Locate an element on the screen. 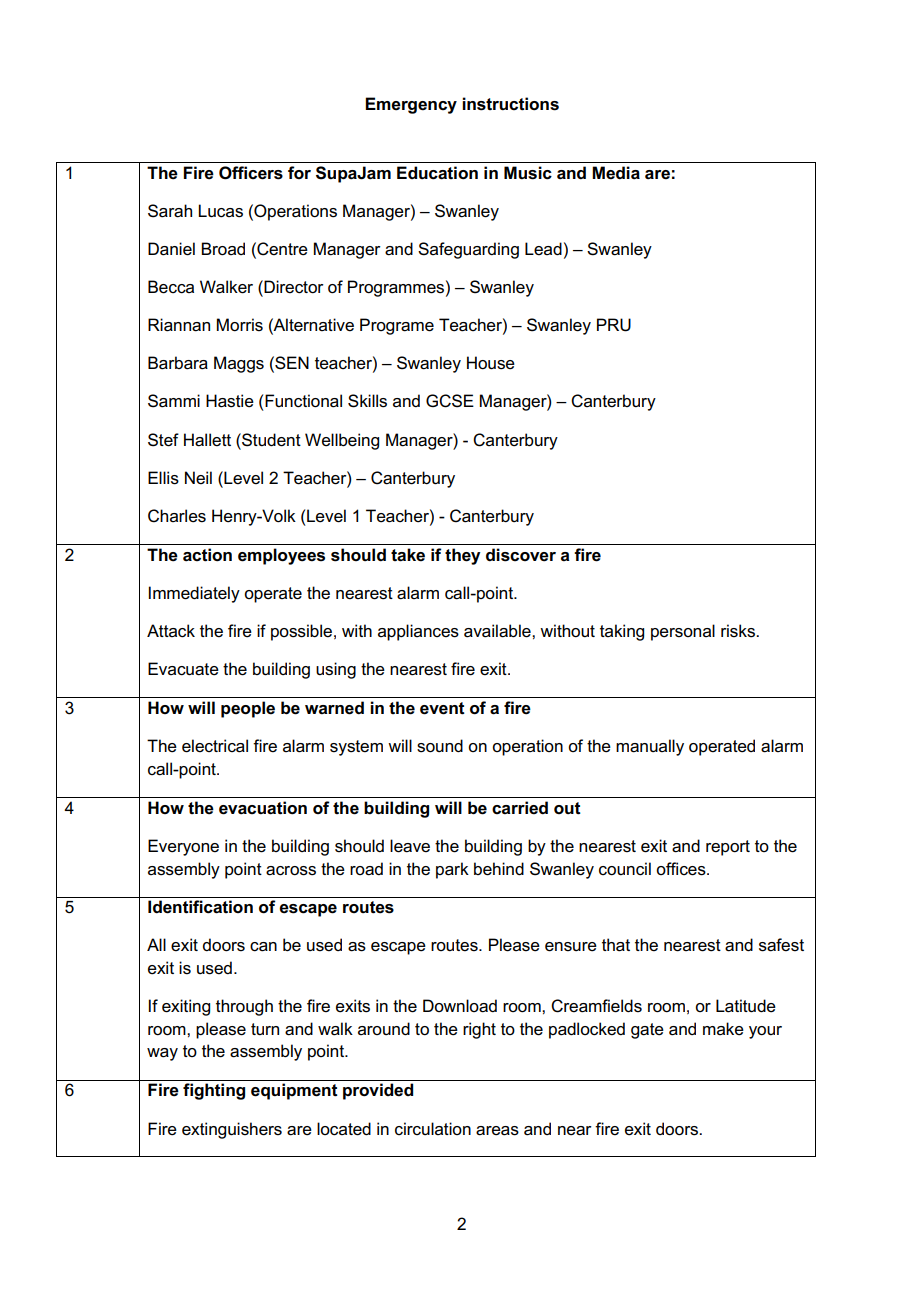 The image size is (924, 1308). available is located at coordinates (498, 631).
